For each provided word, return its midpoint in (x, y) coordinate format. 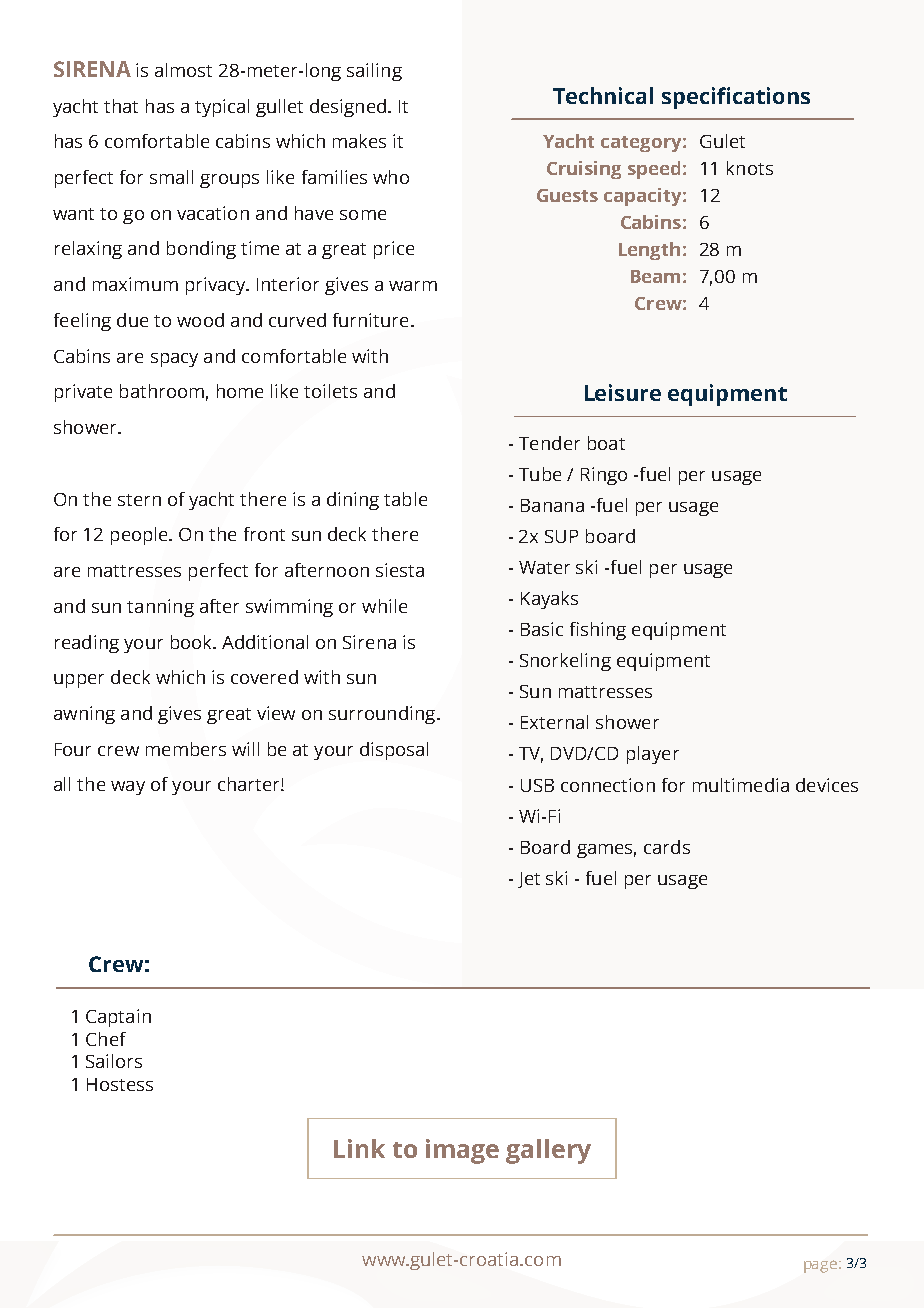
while (384, 606)
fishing (598, 631)
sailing (374, 72)
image (462, 1151)
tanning (160, 608)
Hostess (120, 1084)
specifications (736, 98)
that (121, 106)
